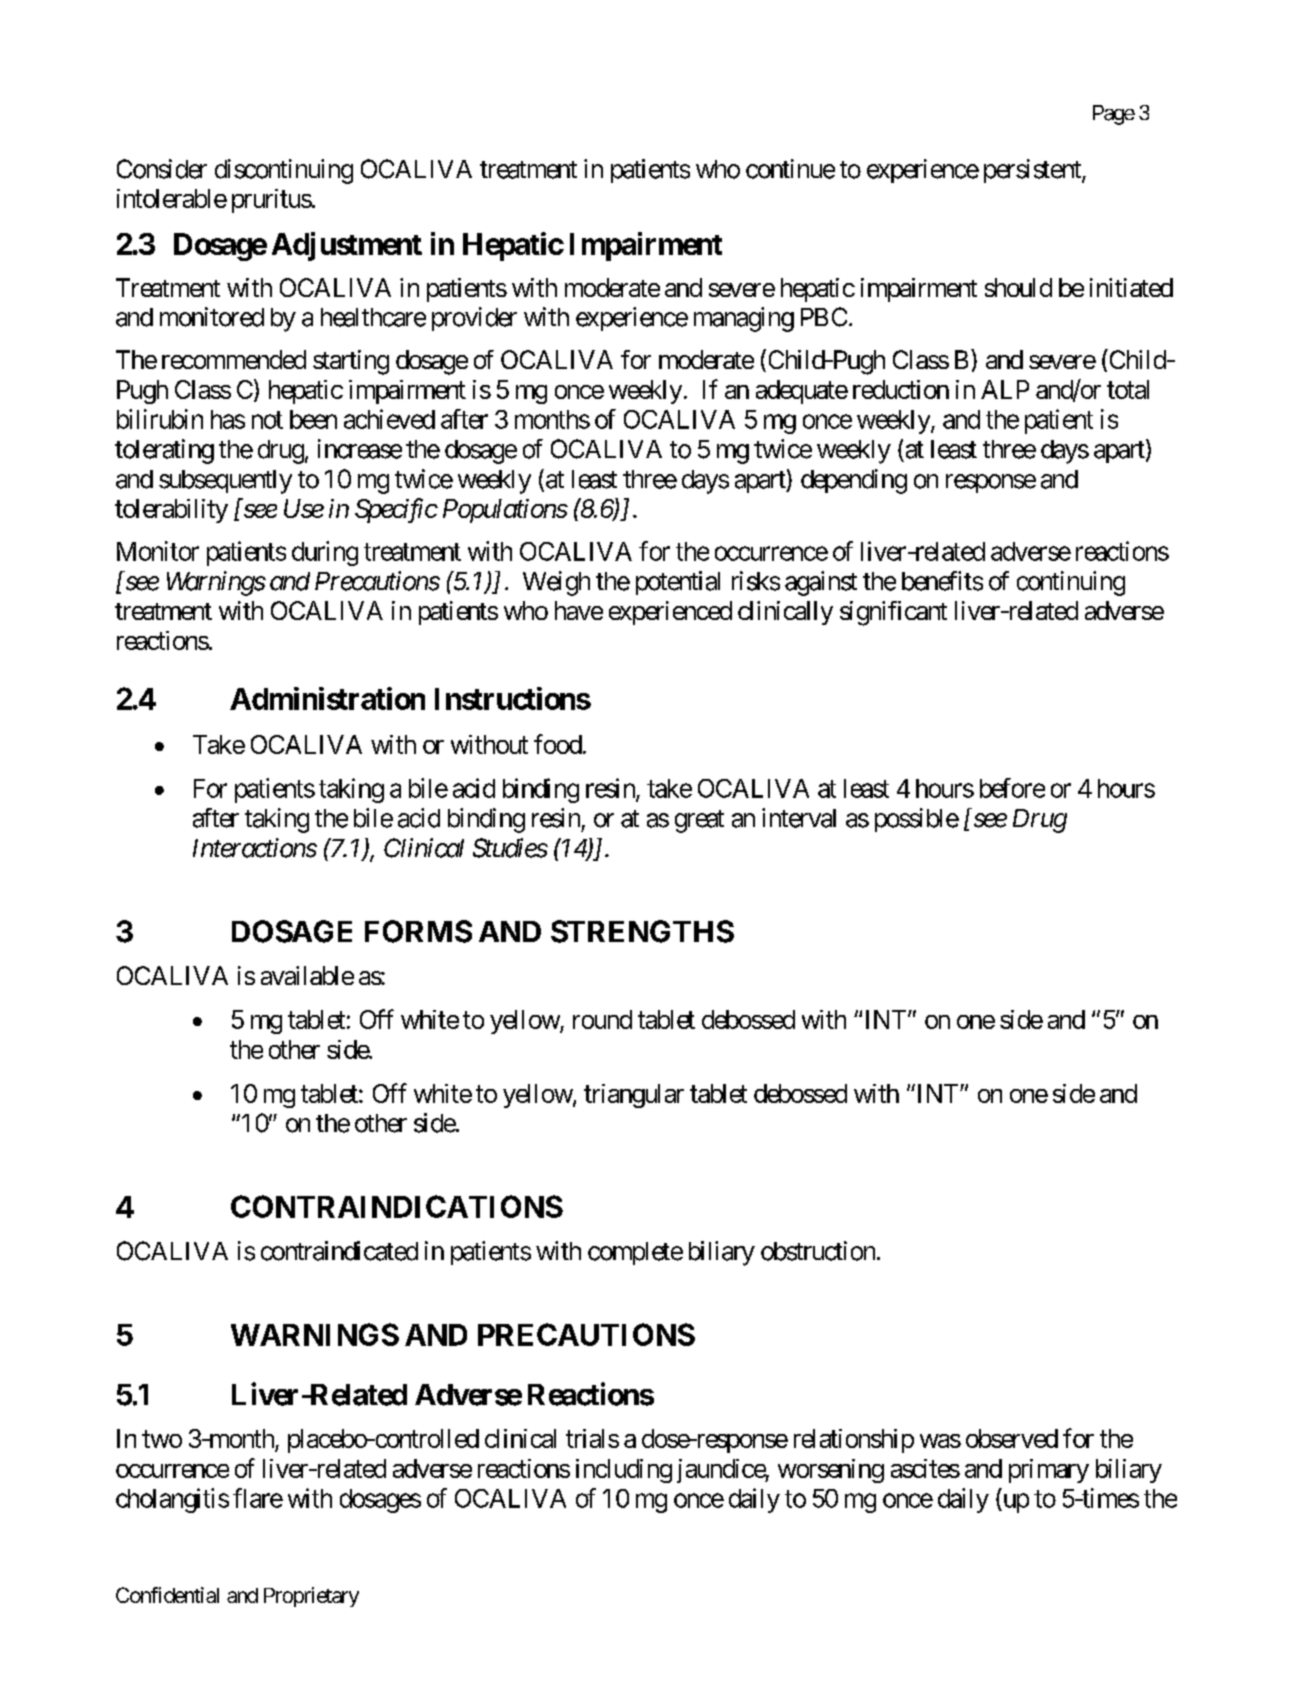  Describe the element at coordinates (474, 319) in the document. I see `provider` at that location.
